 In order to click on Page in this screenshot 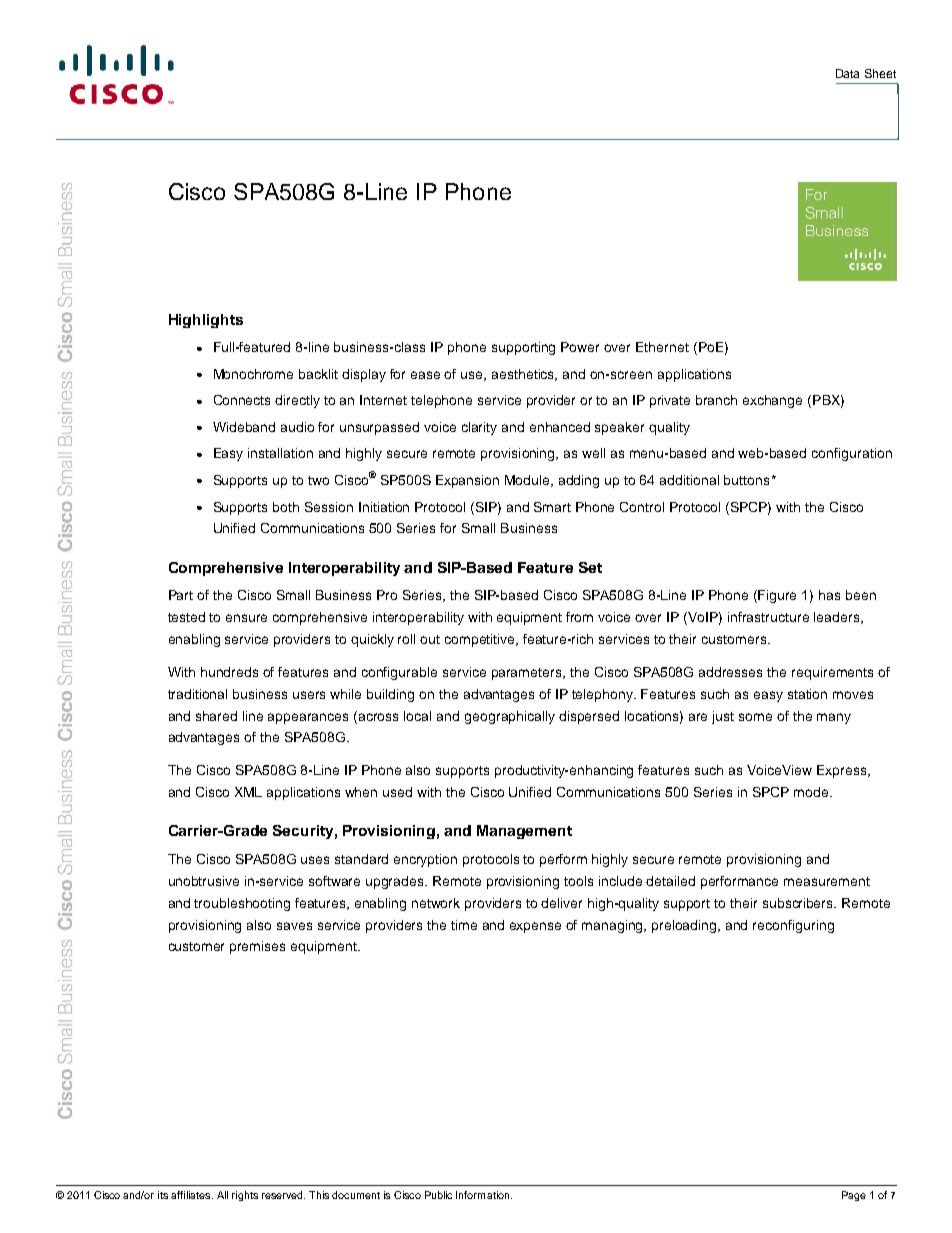, I will do `click(854, 1196)`.
